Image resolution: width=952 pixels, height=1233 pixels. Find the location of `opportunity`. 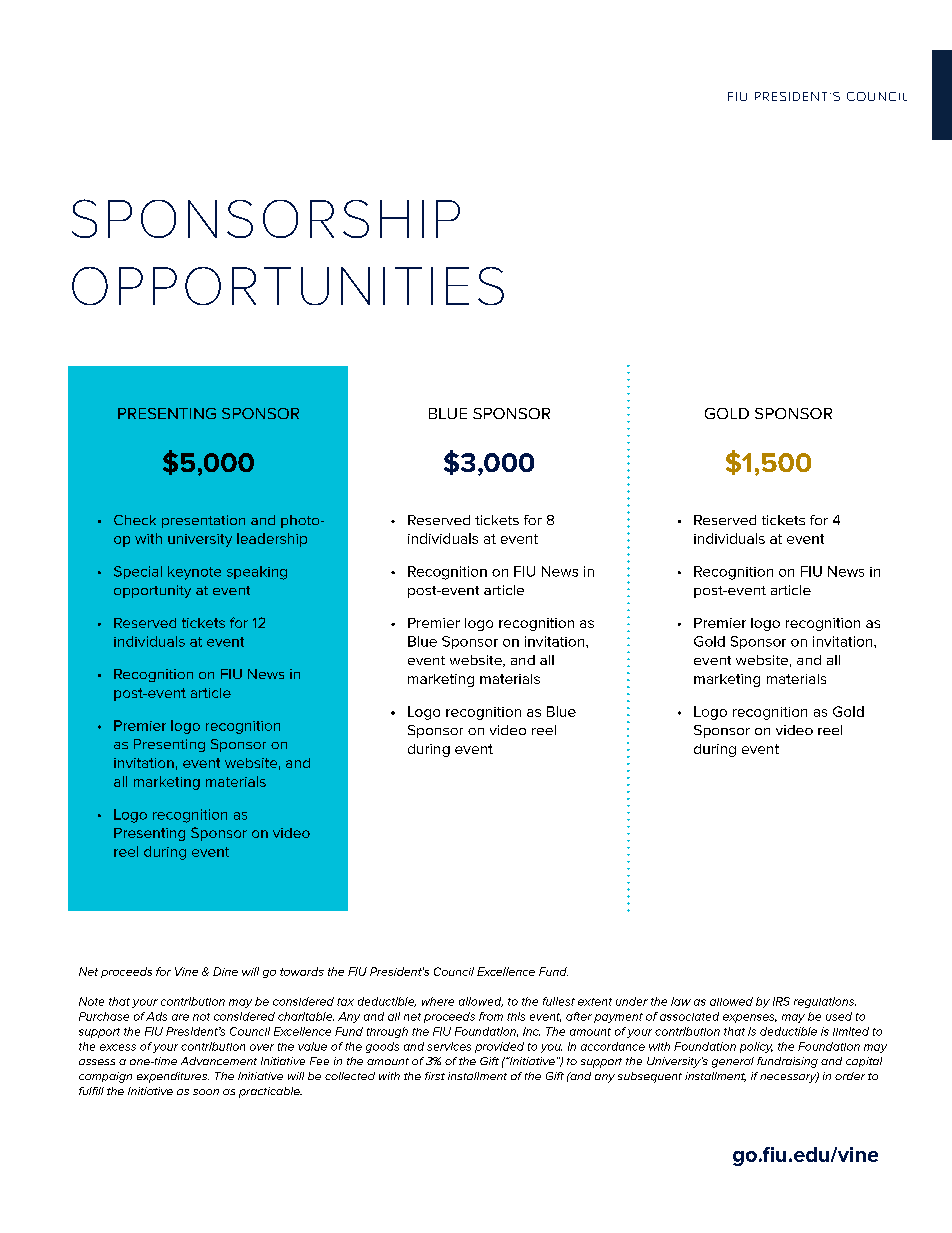

opportunity is located at coordinates (152, 591).
